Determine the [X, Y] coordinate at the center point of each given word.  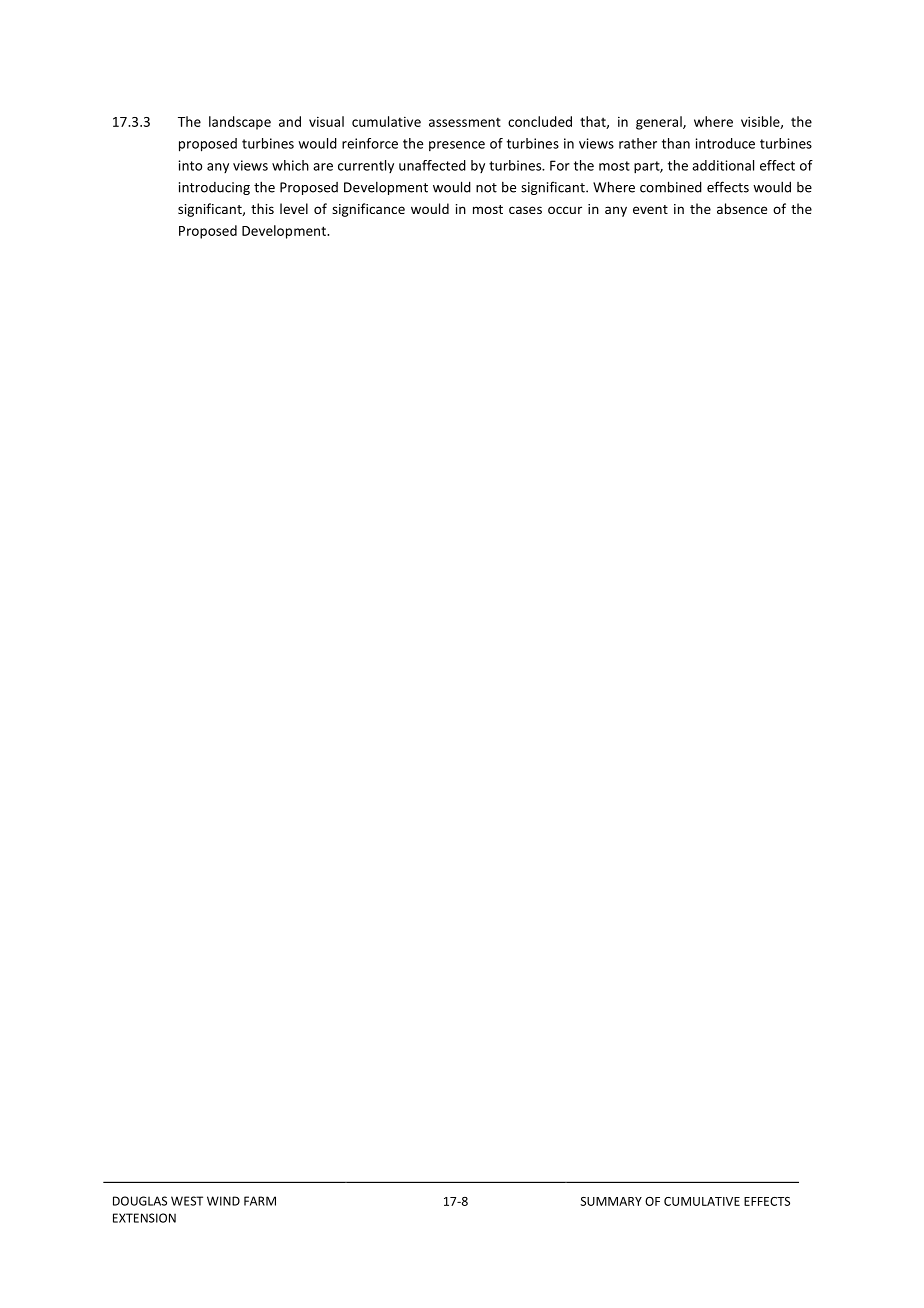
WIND [223, 1201]
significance [368, 210]
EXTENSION [144, 1218]
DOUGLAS [140, 1201]
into [190, 165]
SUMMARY [611, 1201]
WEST [187, 1201]
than [676, 143]
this [262, 208]
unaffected [432, 165]
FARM [260, 1201]
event [650, 209]
